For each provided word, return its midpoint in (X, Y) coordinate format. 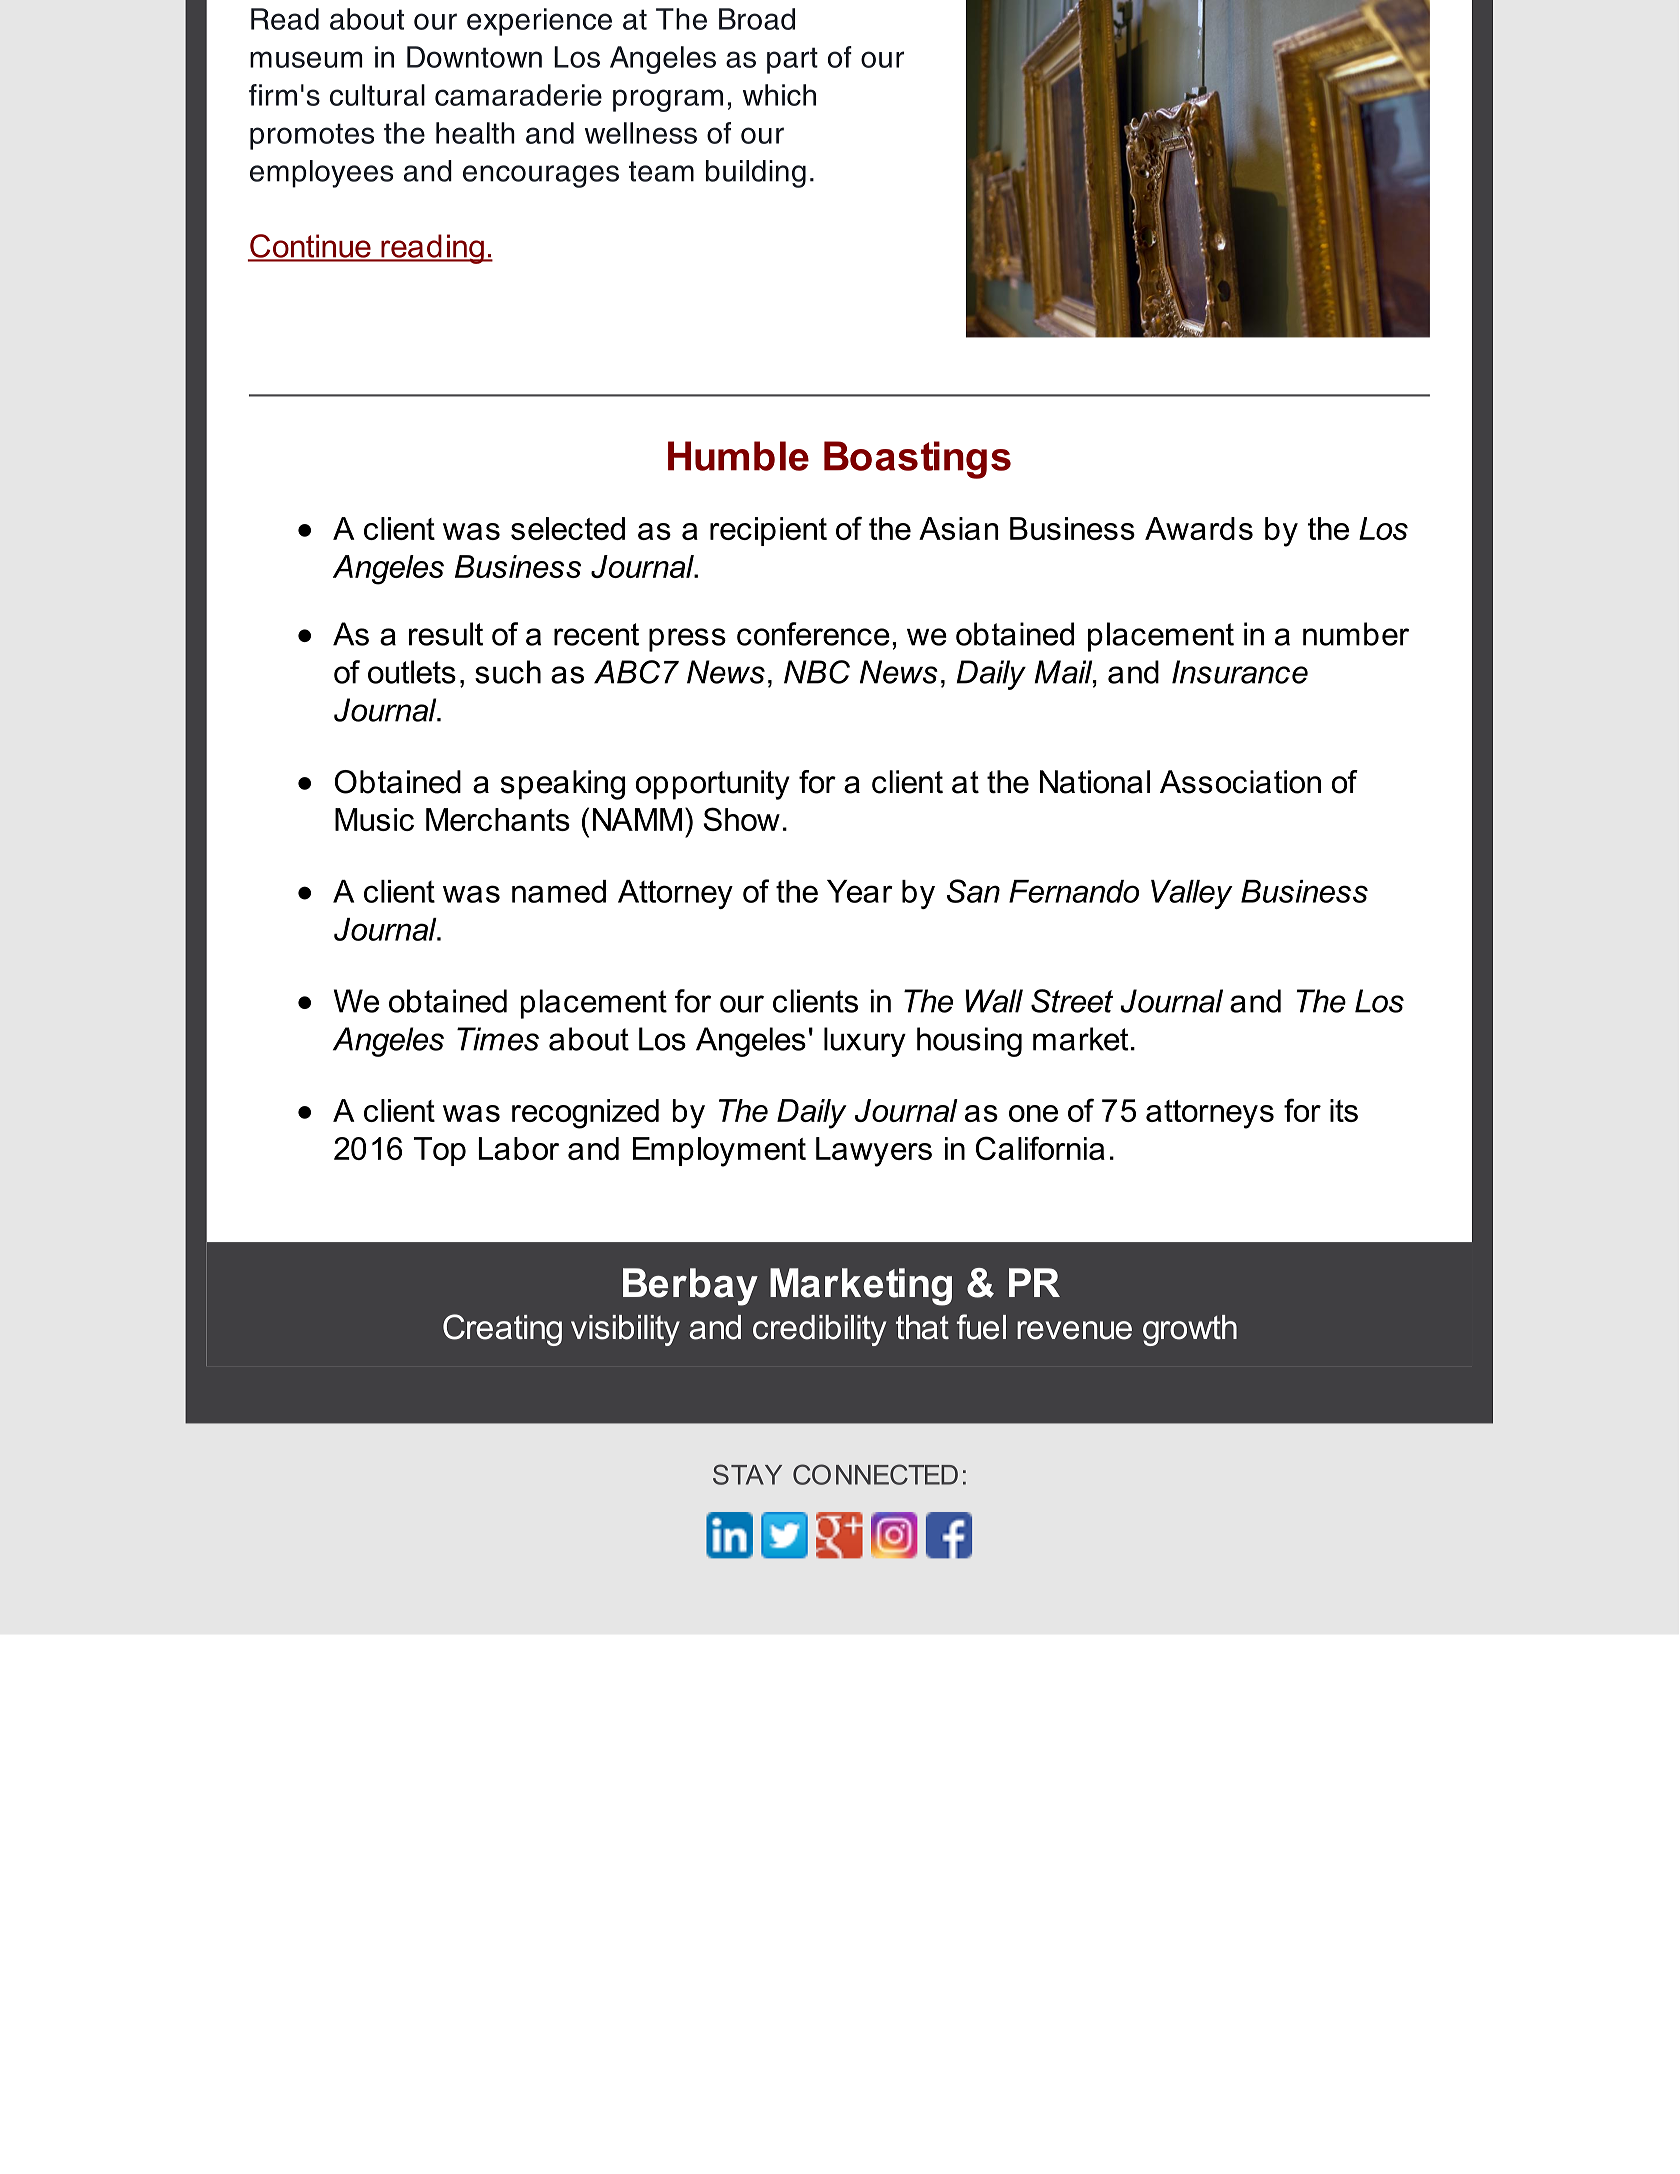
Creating (502, 1330)
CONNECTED (875, 1474)
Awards (1199, 528)
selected (568, 528)
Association (1240, 782)
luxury (865, 1042)
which (779, 95)
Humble (738, 456)
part (792, 60)
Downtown (474, 57)
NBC (817, 672)
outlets (412, 672)
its (1344, 1110)
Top (440, 1151)
